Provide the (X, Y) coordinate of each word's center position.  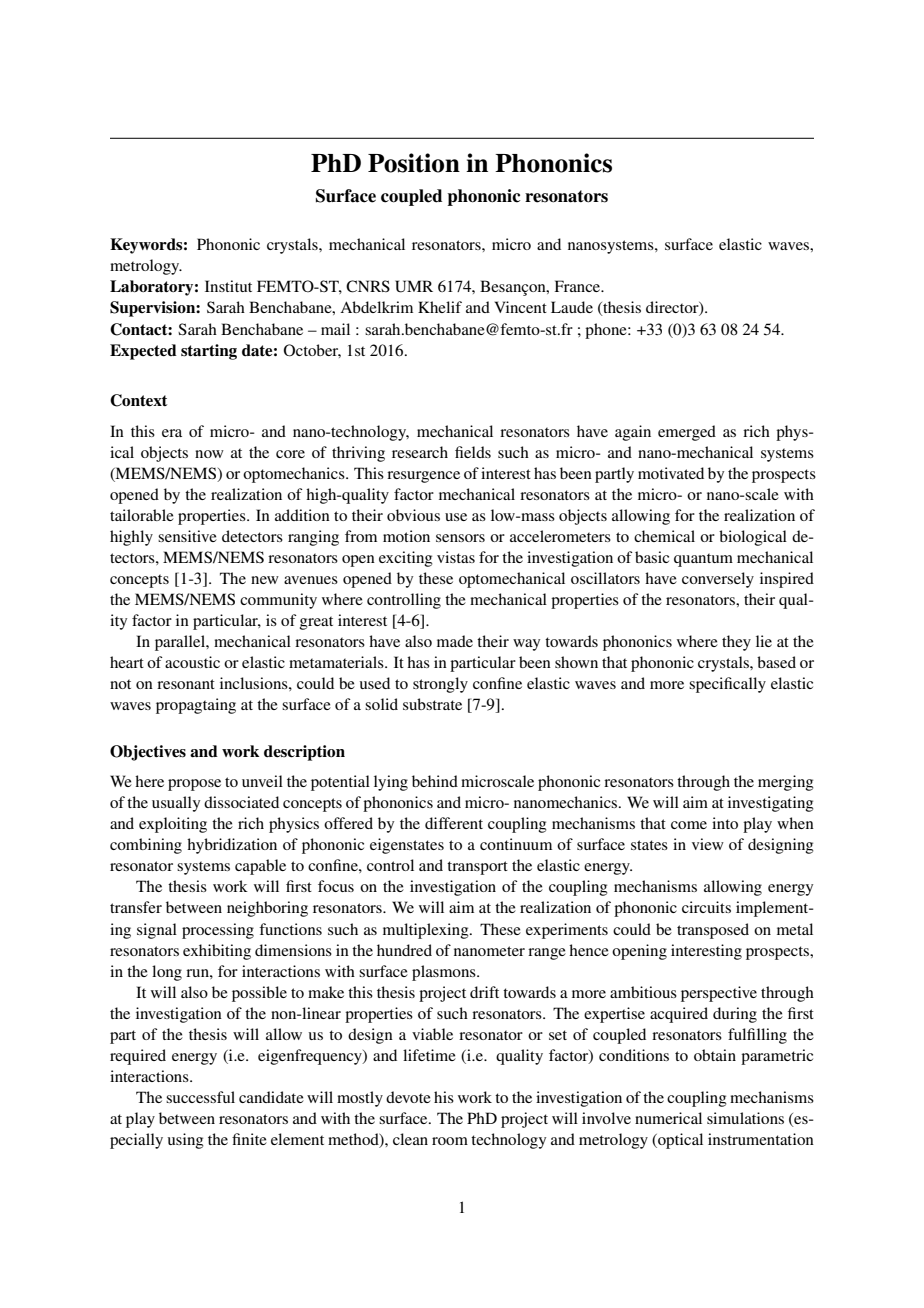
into (725, 823)
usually (176, 804)
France (578, 286)
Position (414, 163)
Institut (228, 286)
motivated (671, 473)
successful (200, 1097)
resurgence (423, 477)
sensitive (187, 536)
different (454, 823)
